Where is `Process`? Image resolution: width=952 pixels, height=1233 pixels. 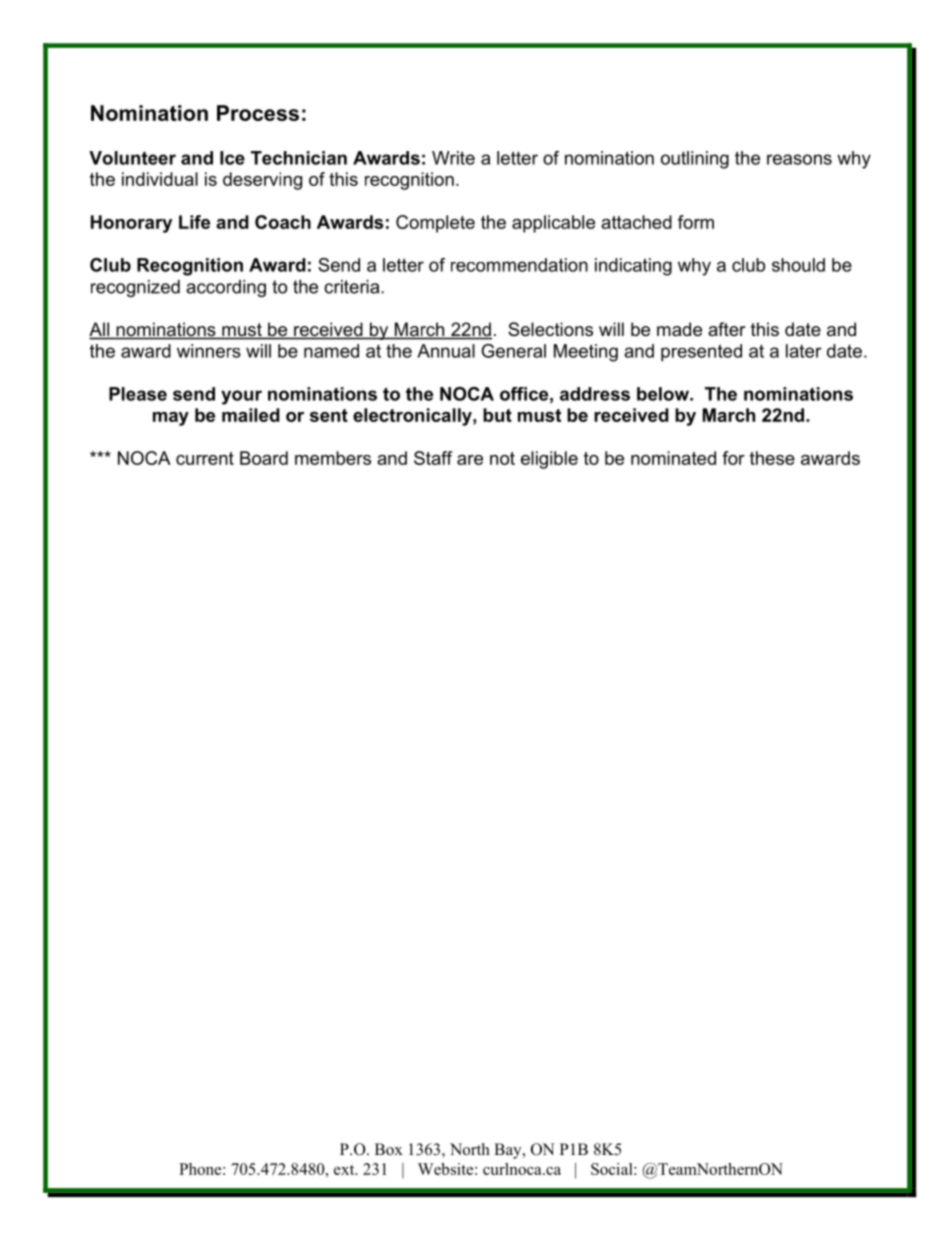
Process is located at coordinates (258, 113).
